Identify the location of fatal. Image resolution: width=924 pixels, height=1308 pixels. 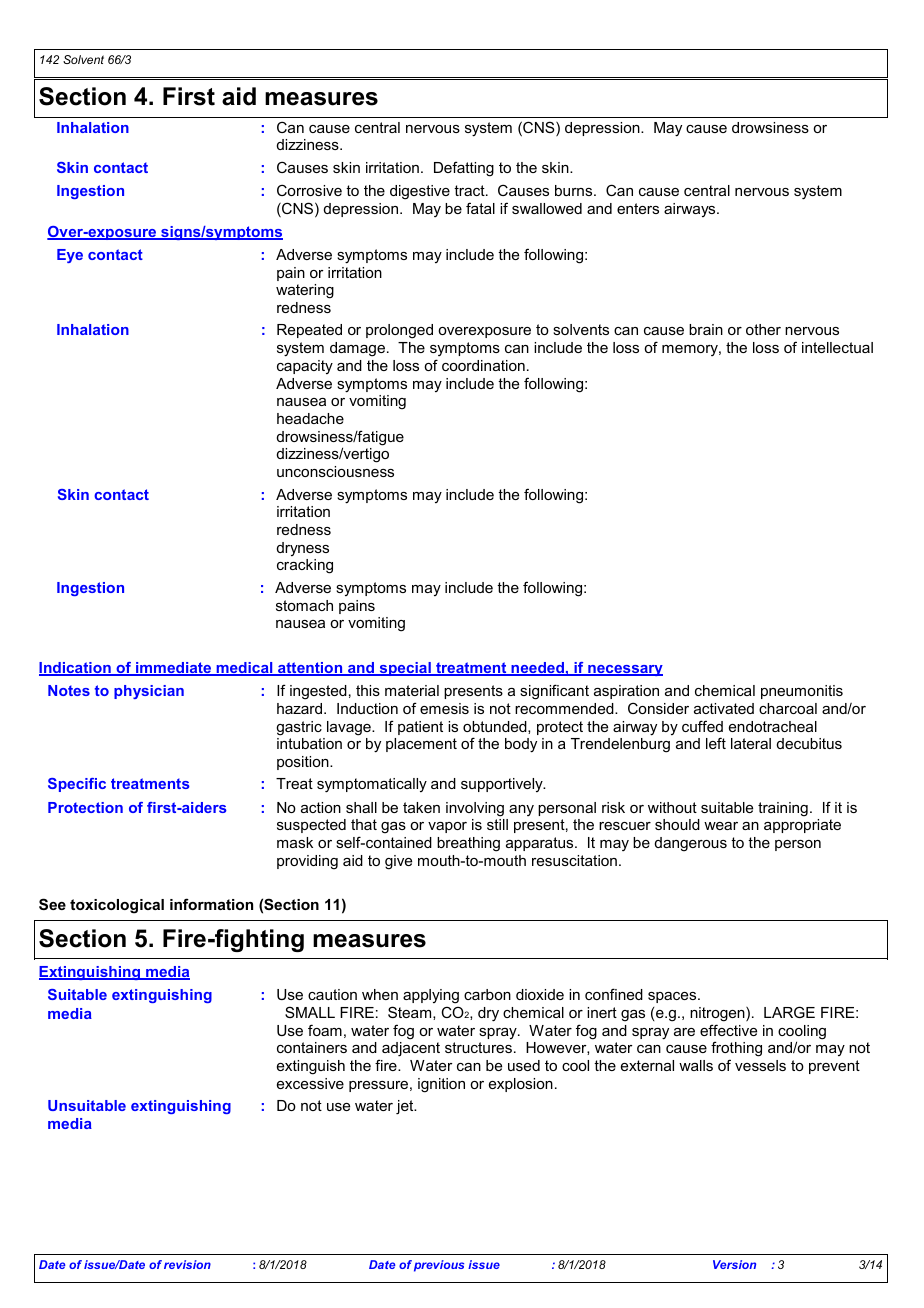
(480, 208).
